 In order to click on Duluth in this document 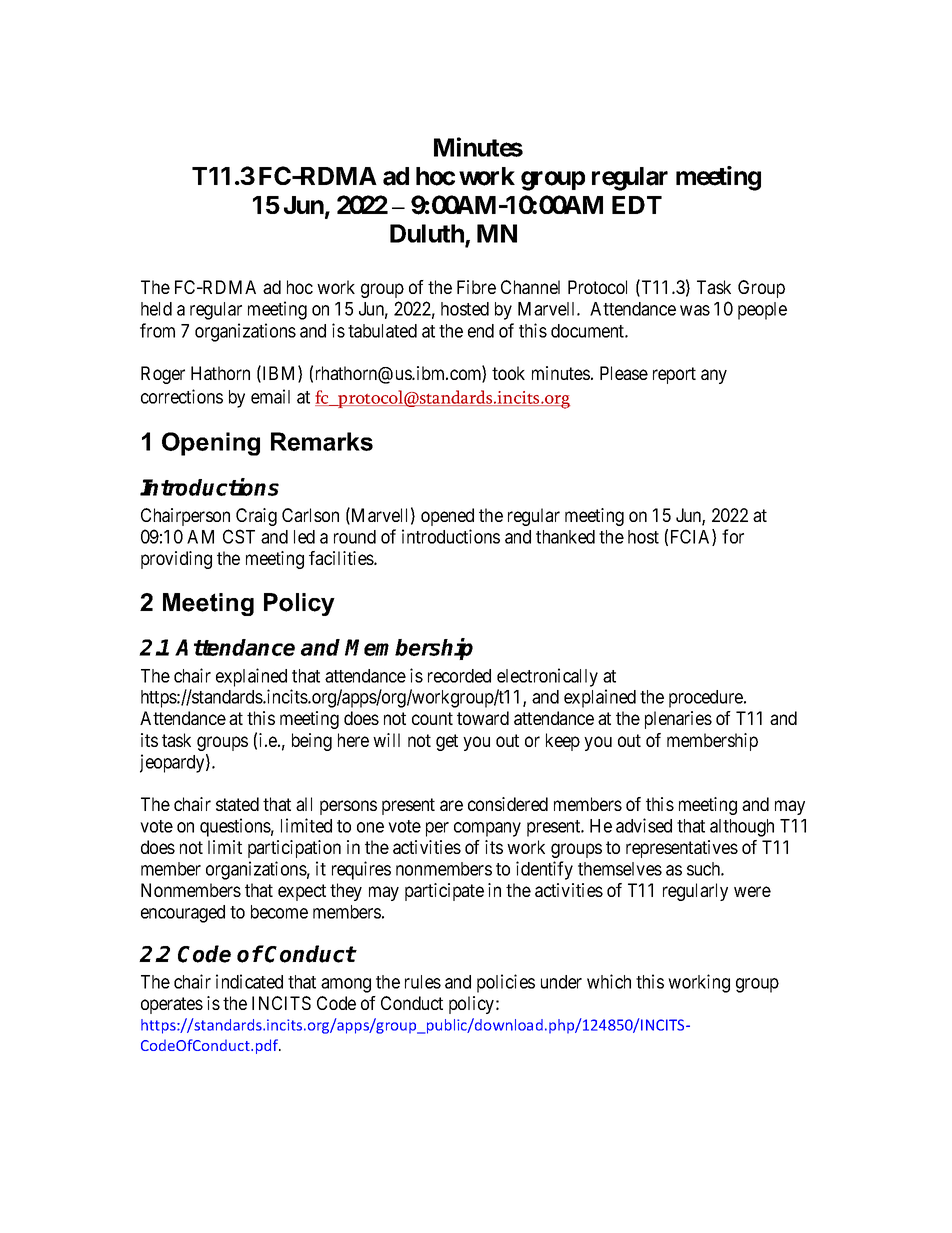, I will do `click(428, 235)`.
